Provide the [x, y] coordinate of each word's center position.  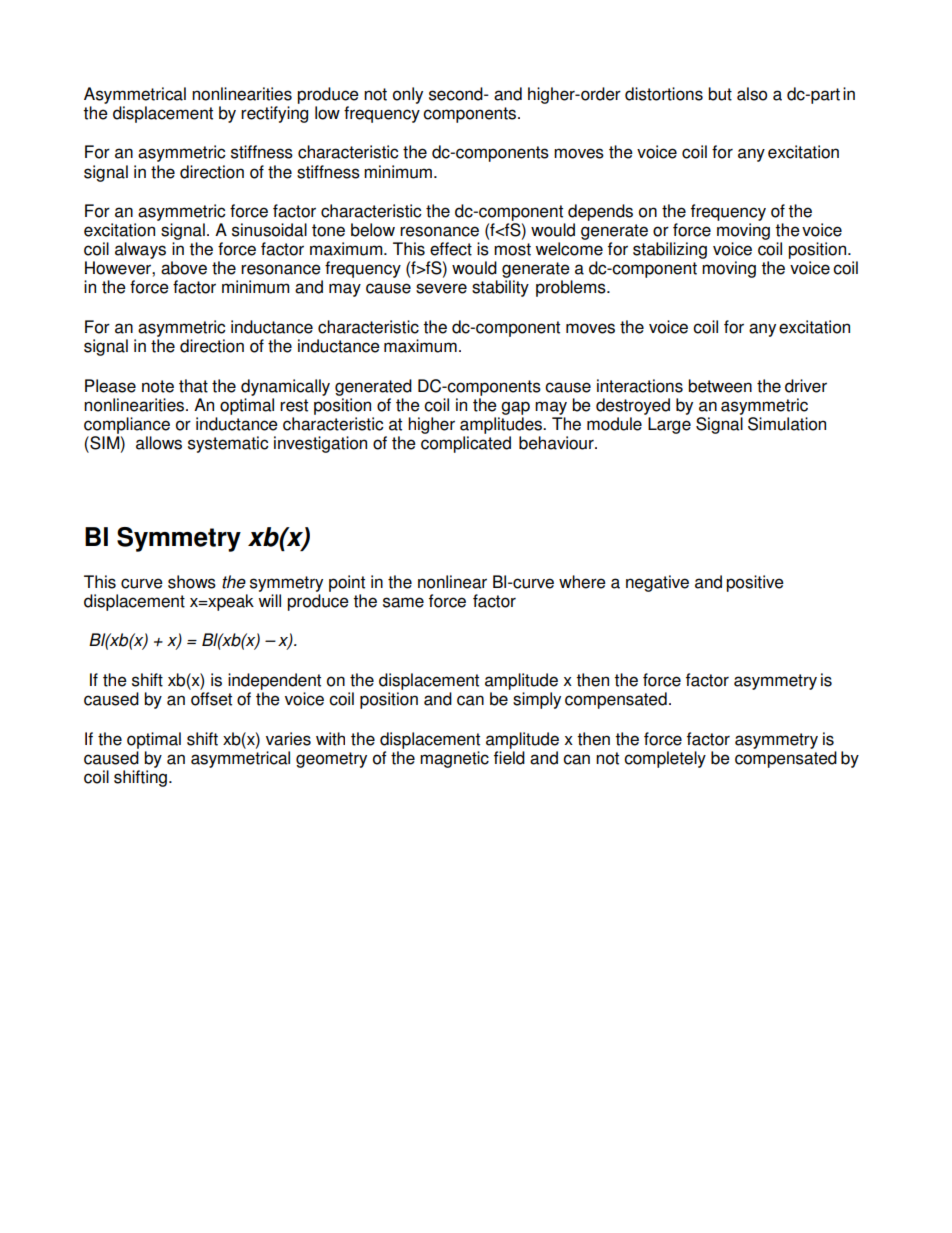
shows [192, 582]
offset [211, 699]
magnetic [454, 759]
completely [665, 759]
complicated [466, 444]
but [720, 94]
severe [441, 288]
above [184, 268]
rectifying [274, 114]
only [408, 95]
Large [669, 425]
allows [159, 443]
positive [755, 583]
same [403, 602]
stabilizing [670, 250]
